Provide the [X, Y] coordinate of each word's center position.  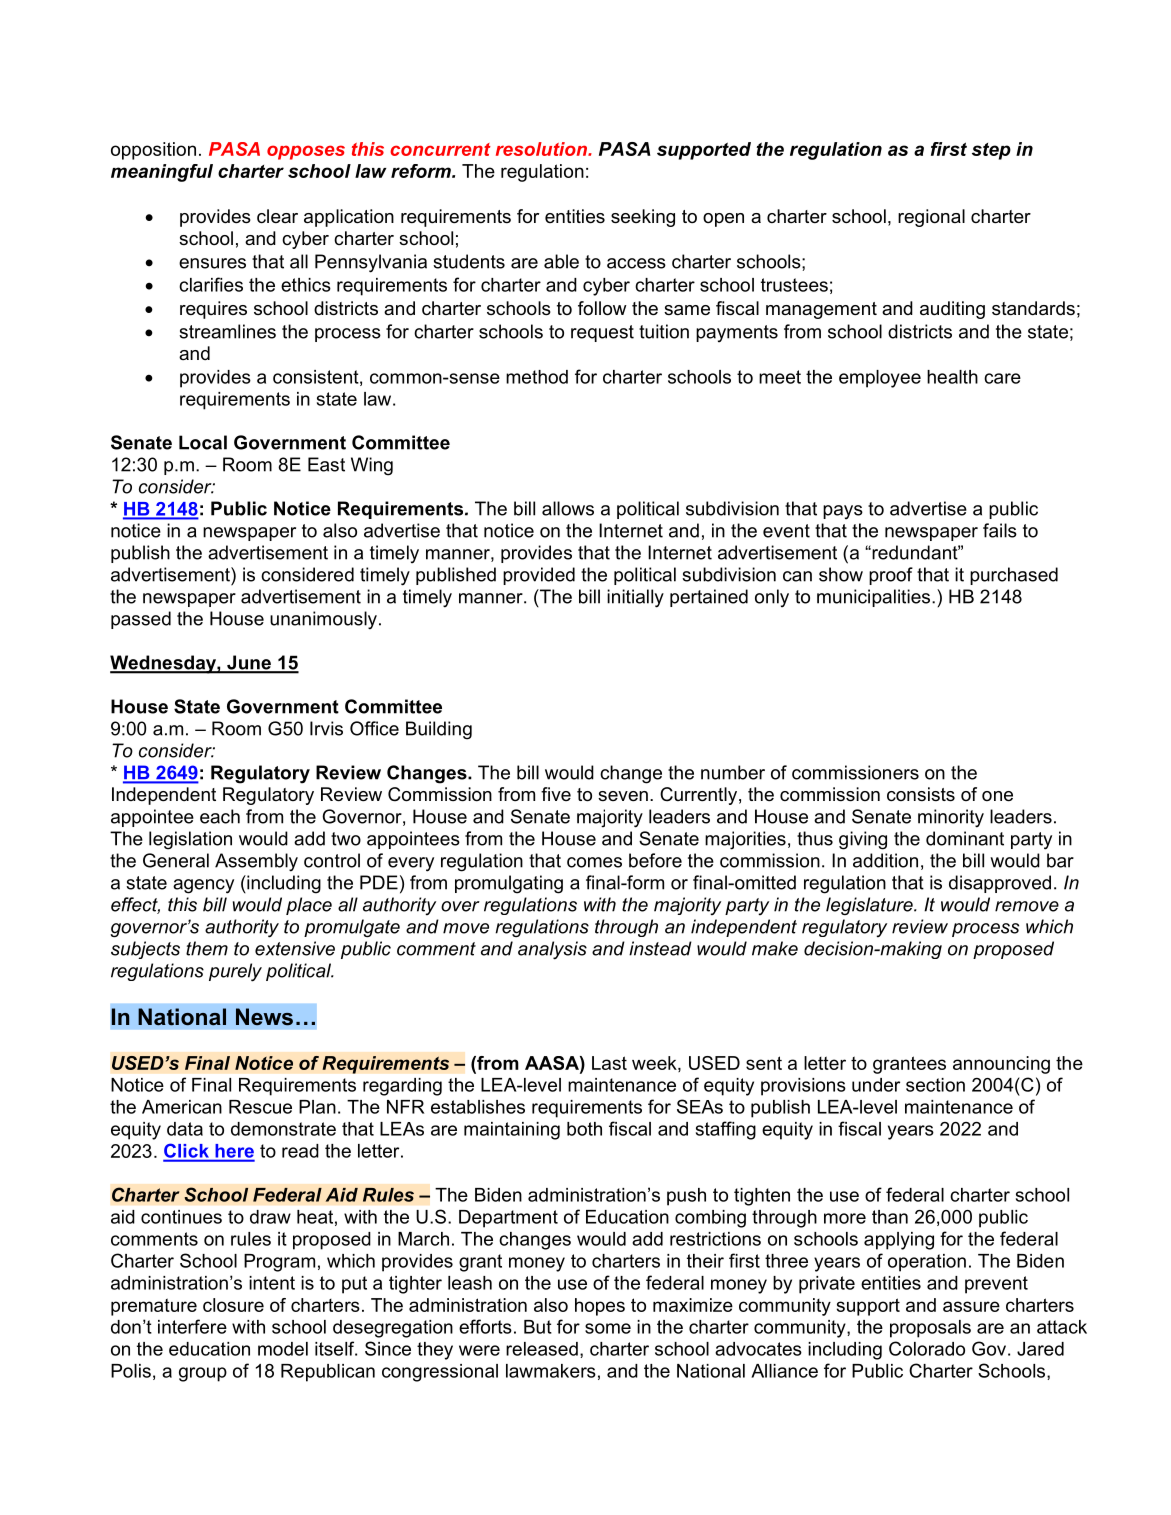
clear [277, 216]
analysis [552, 950]
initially [635, 598]
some [608, 1328]
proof [891, 576]
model [283, 1349]
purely [235, 972]
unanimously [323, 620]
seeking [643, 218]
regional [931, 218]
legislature [870, 906]
